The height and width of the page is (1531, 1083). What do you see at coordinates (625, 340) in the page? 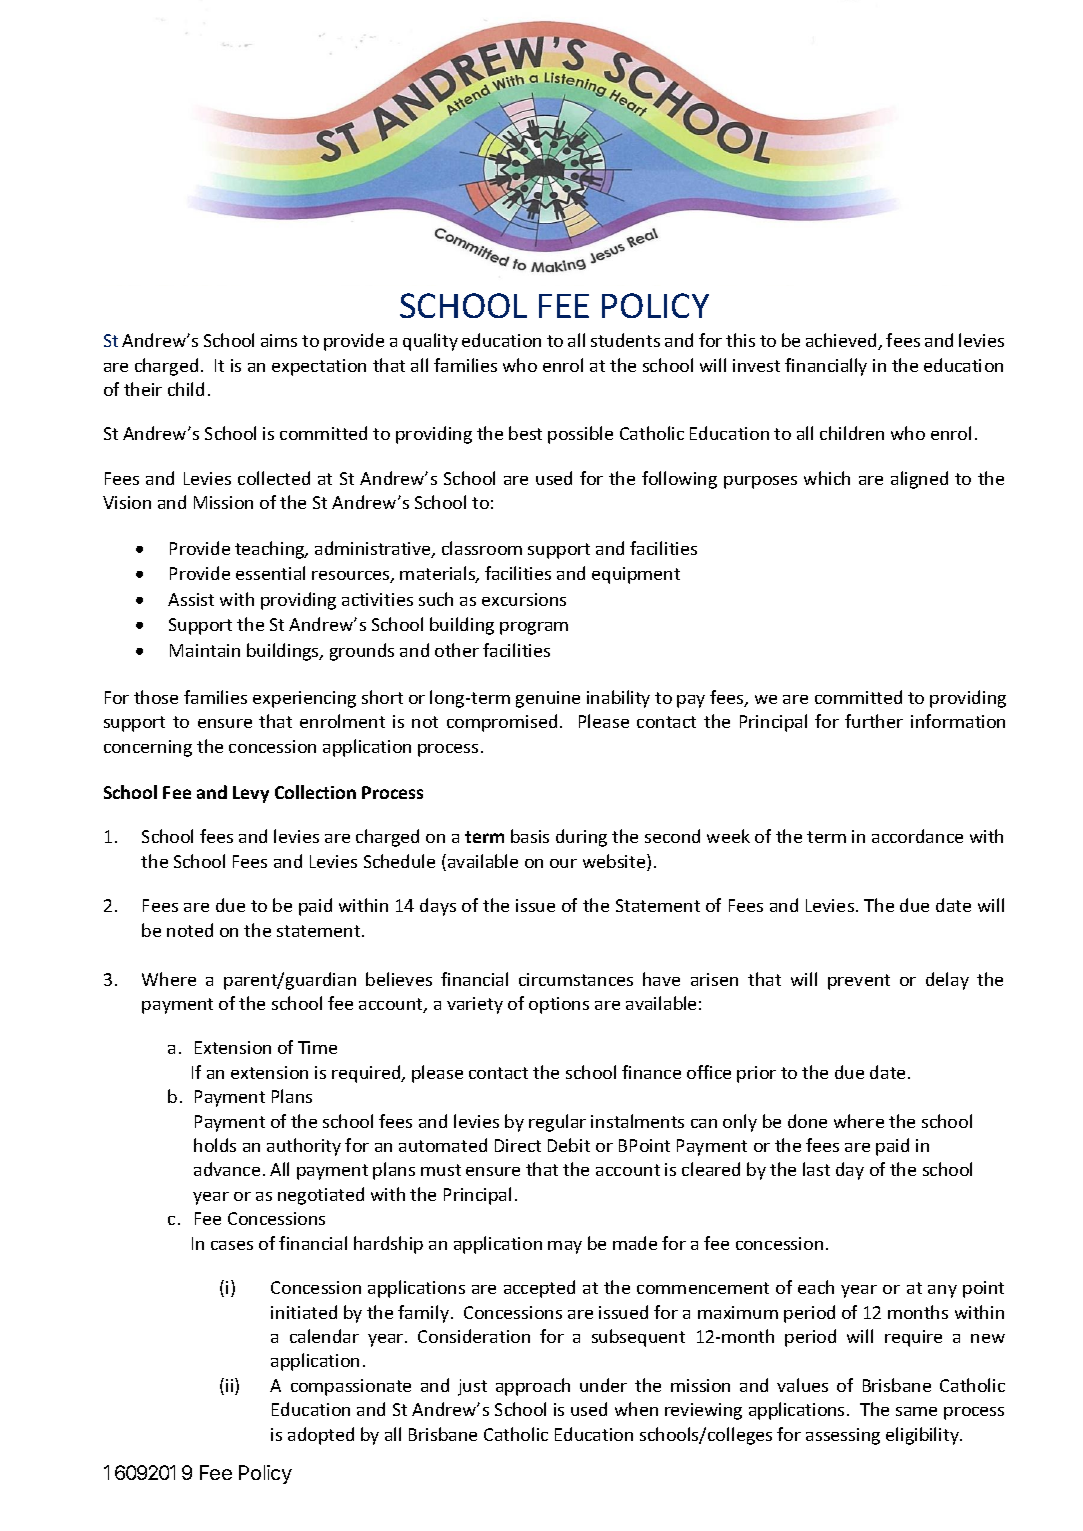
I see `students` at bounding box center [625, 340].
